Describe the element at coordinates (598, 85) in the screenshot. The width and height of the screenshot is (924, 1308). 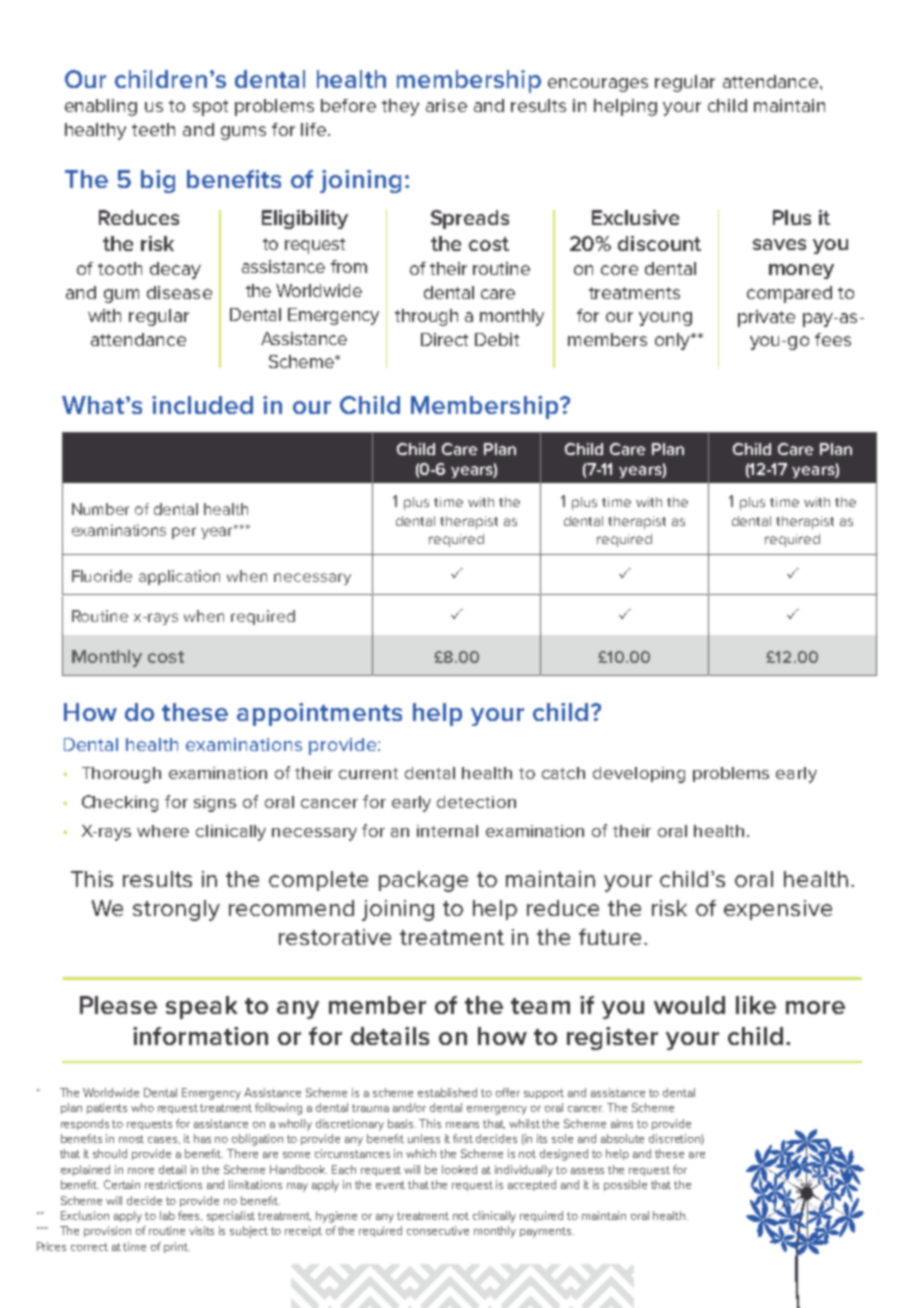
I see `encourages` at that location.
